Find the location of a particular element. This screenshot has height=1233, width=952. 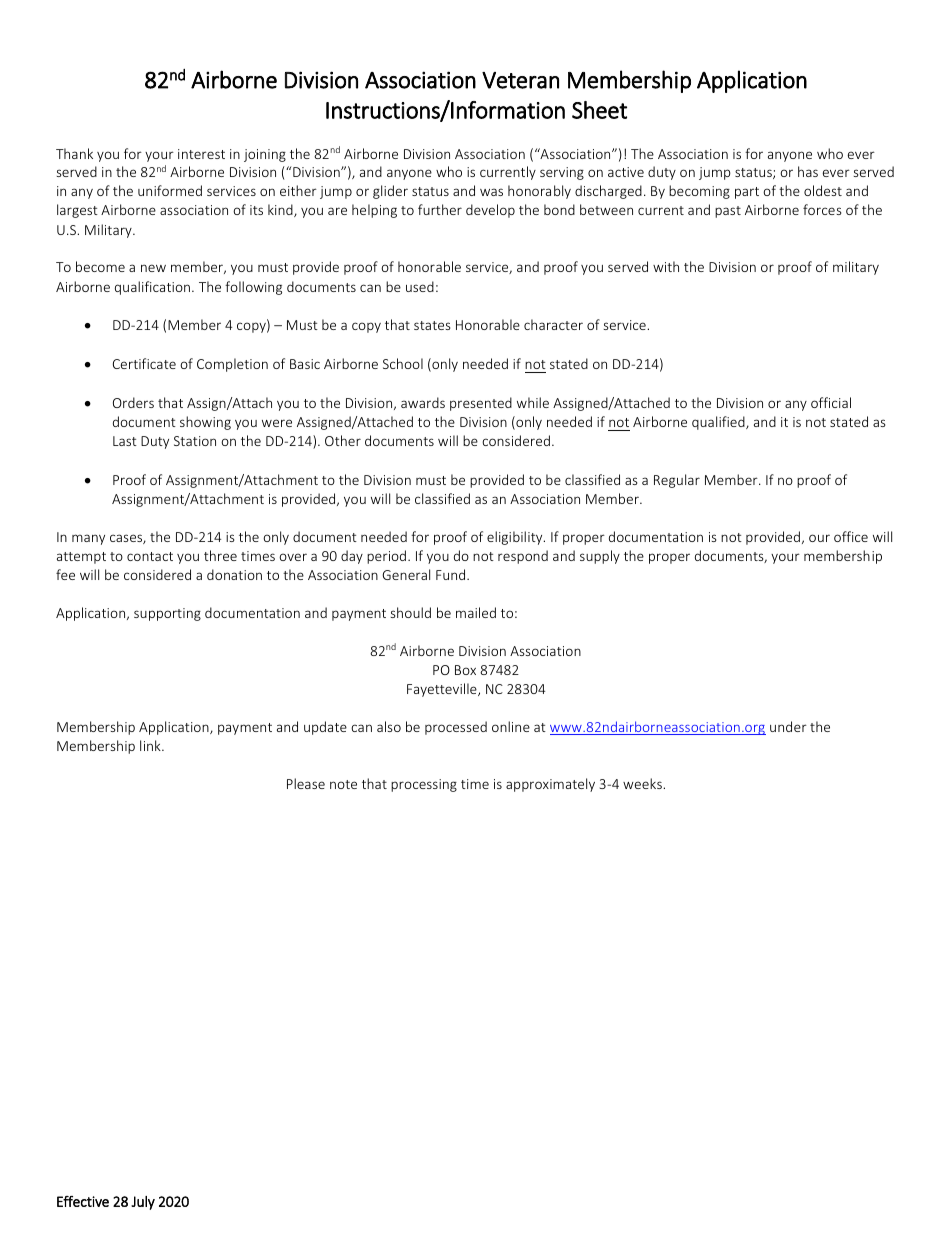

supporting is located at coordinates (167, 614).
